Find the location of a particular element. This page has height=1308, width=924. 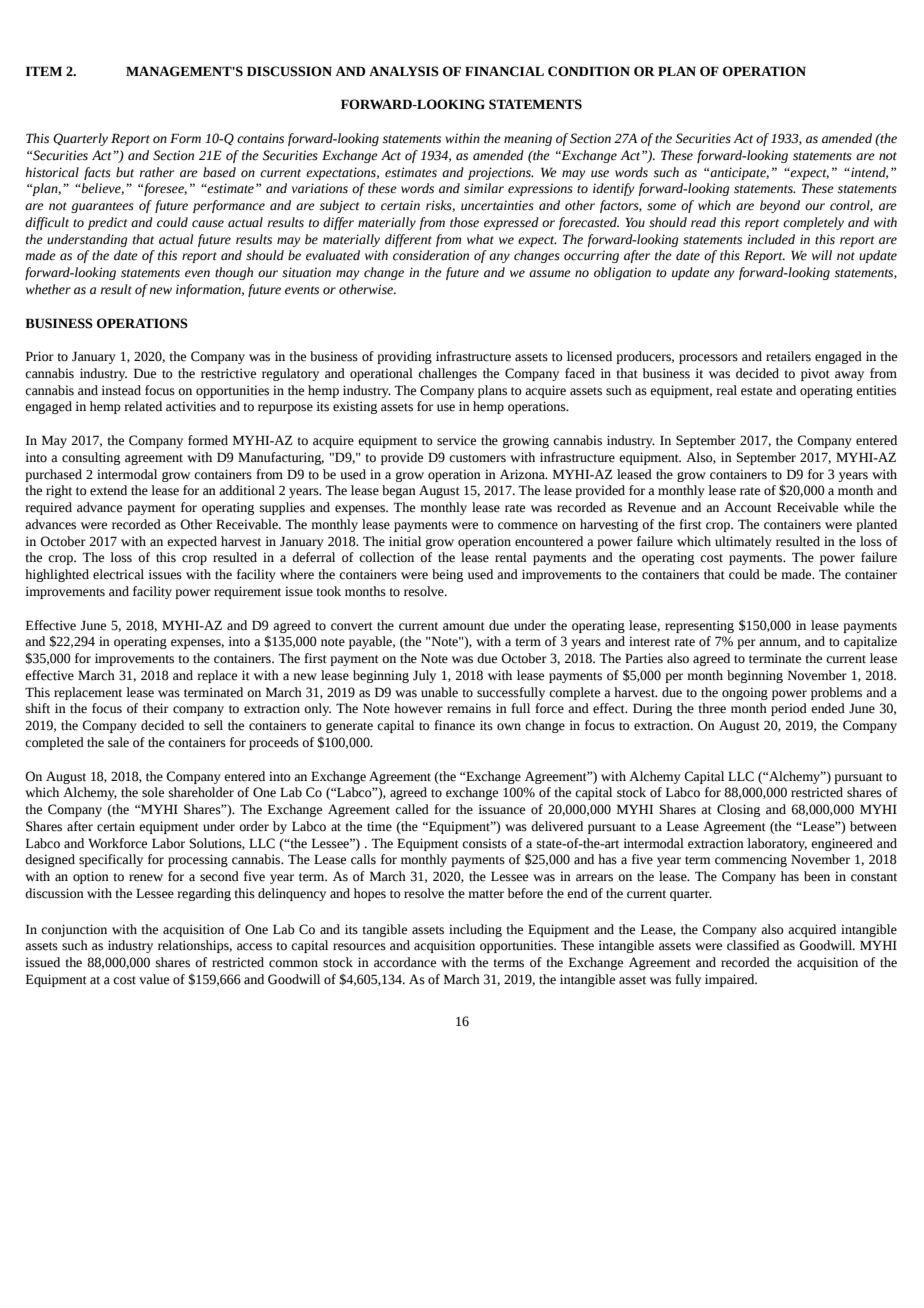

Account is located at coordinates (748, 507).
